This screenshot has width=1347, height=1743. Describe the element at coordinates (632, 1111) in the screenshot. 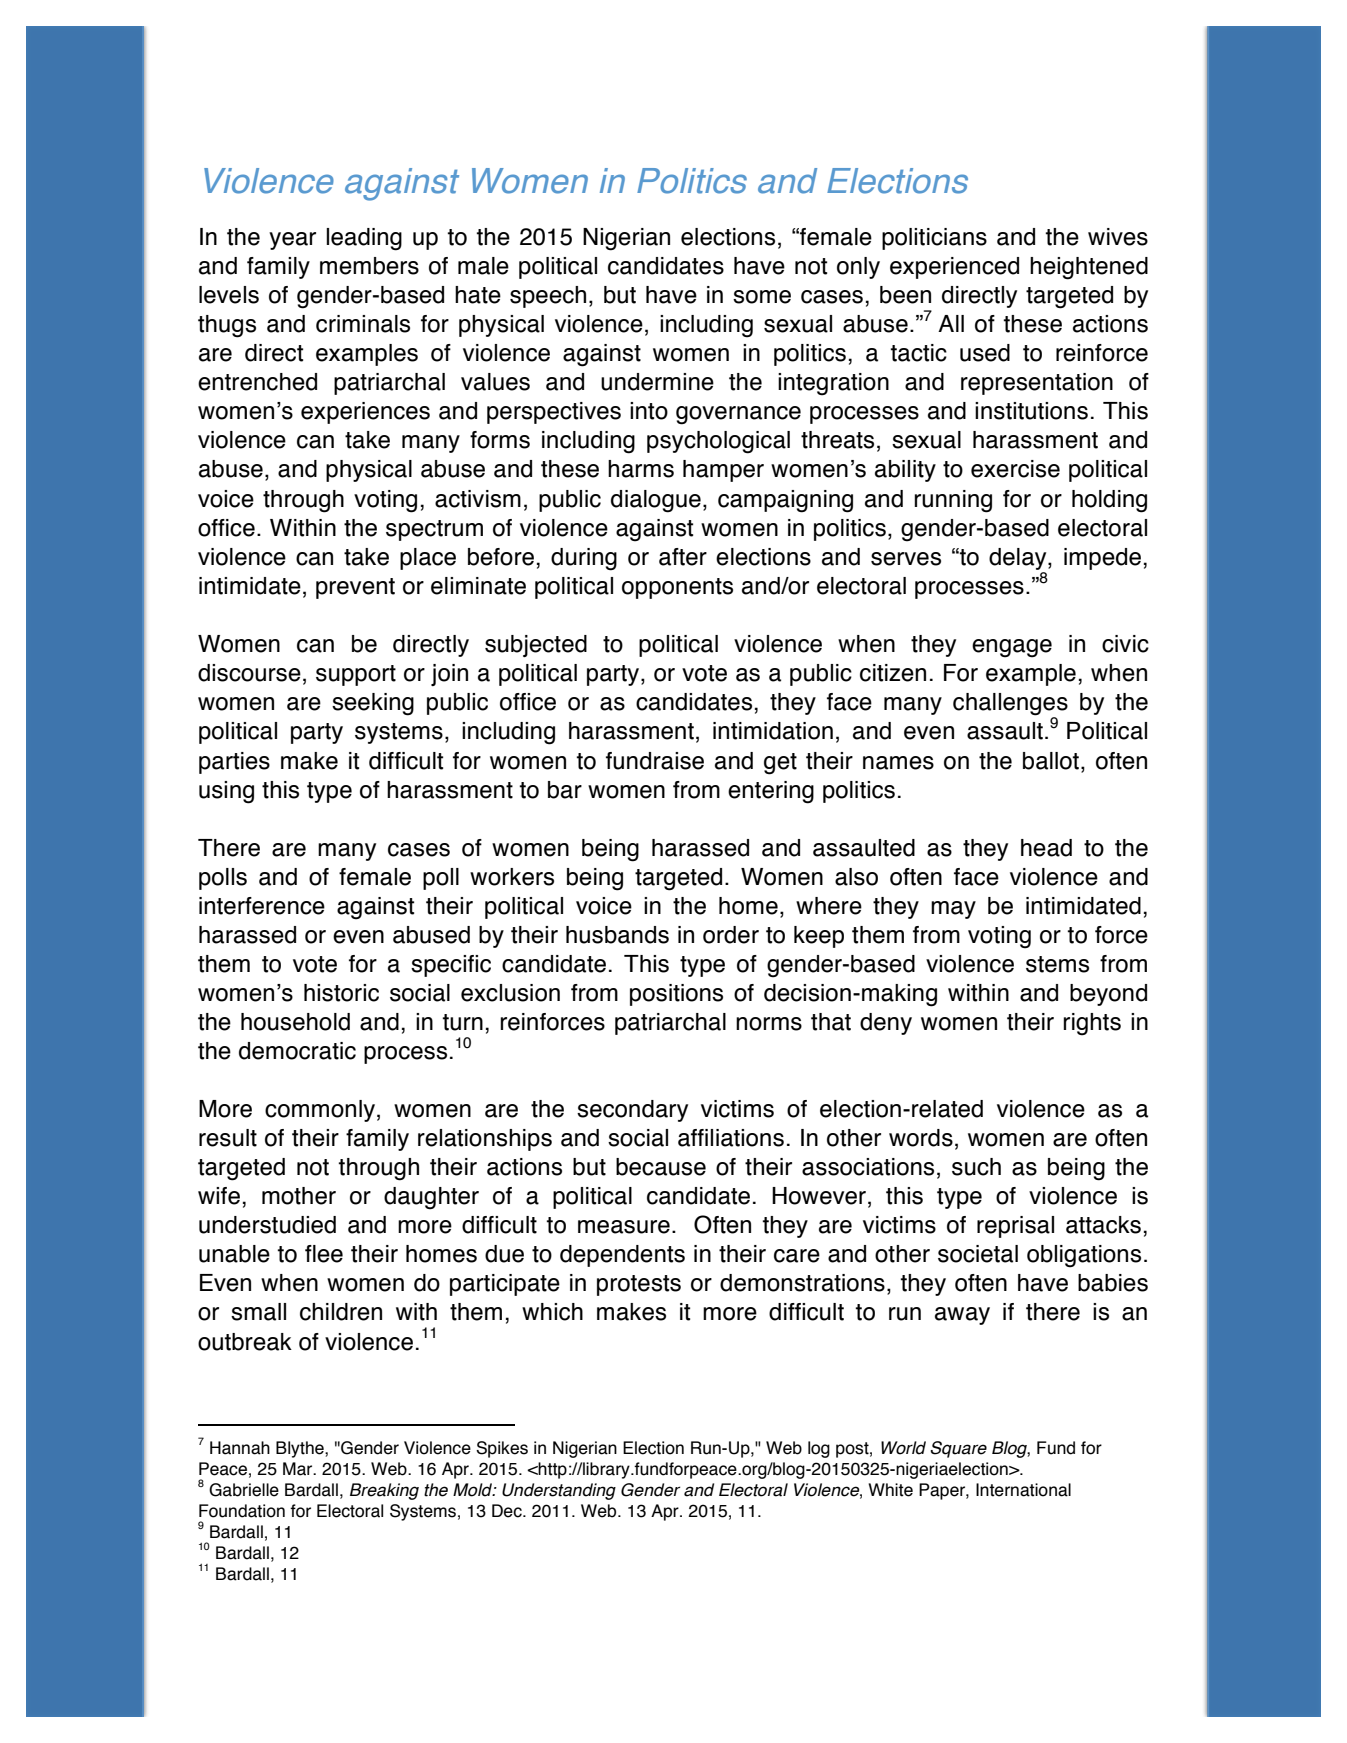

I see `secondary` at that location.
